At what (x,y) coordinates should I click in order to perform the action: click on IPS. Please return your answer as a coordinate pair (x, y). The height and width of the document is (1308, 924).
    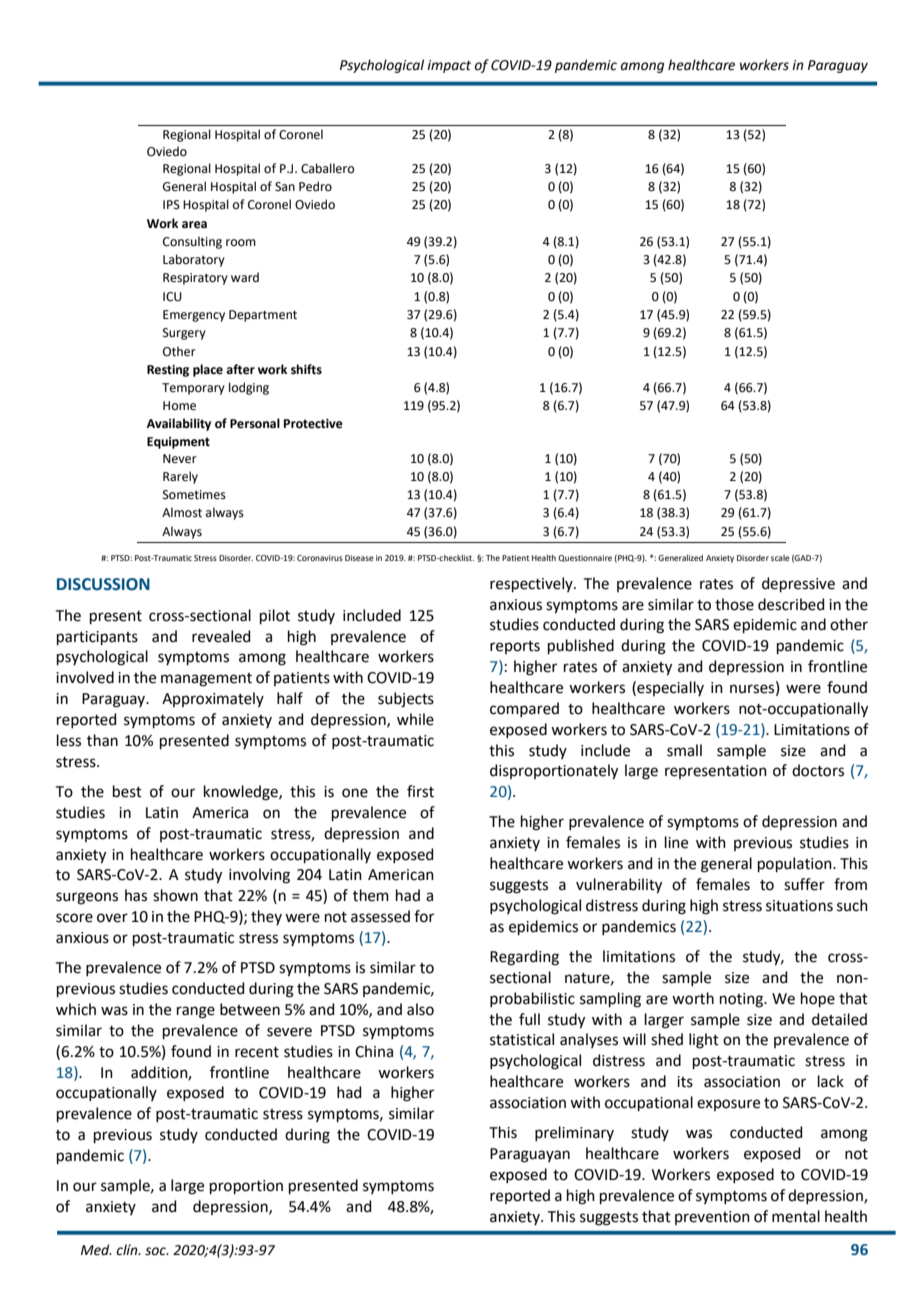
    Looking at the image, I should click on (171, 205).
